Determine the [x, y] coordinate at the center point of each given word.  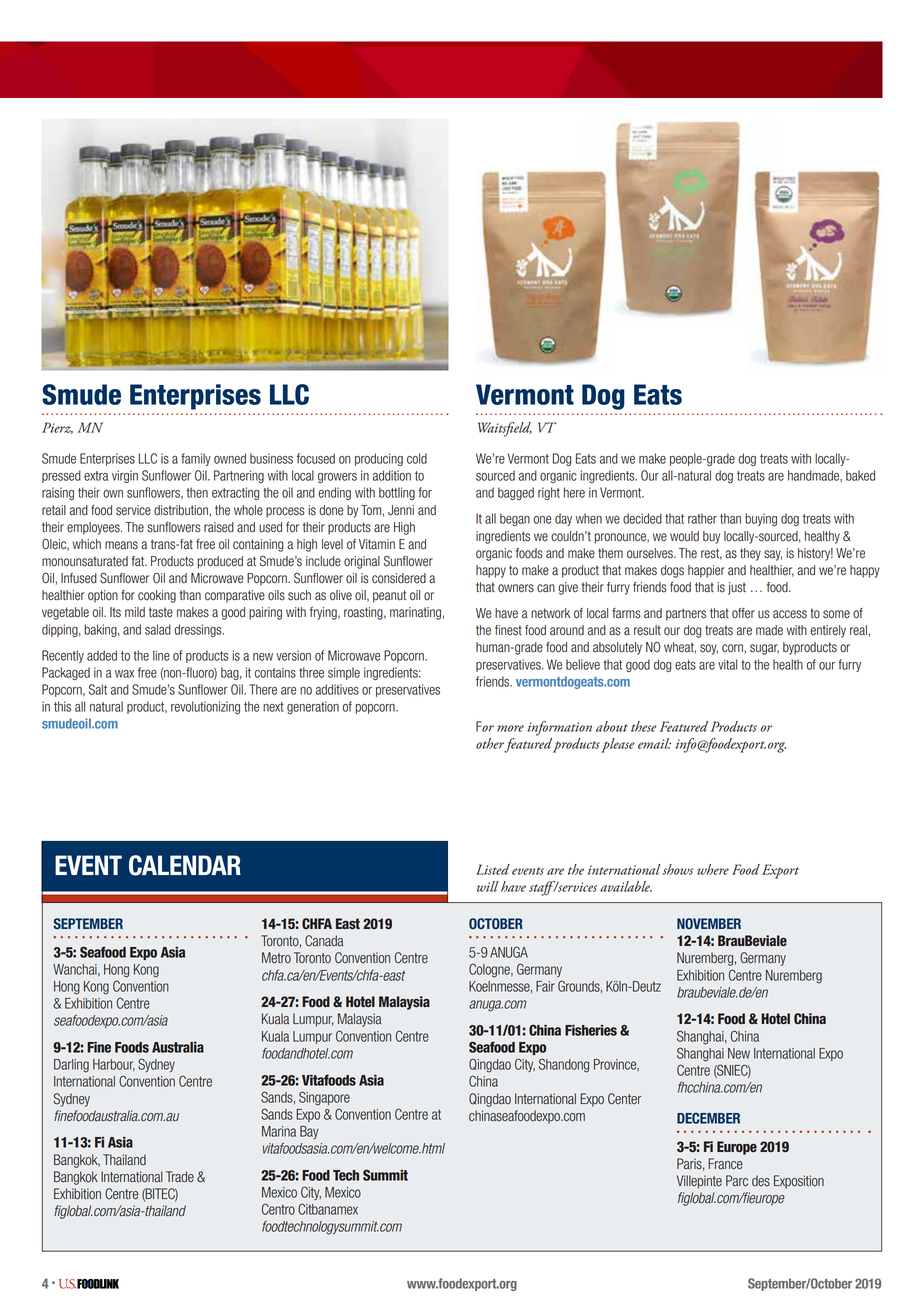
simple [344, 673]
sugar [764, 649]
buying [761, 519]
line [161, 655]
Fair [545, 986]
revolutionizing [205, 707]
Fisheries [591, 1030]
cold [417, 458]
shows [678, 869]
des [761, 1181]
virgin [125, 476]
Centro [278, 1209]
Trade [180, 1177]
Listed [493, 869]
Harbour [114, 1065]
